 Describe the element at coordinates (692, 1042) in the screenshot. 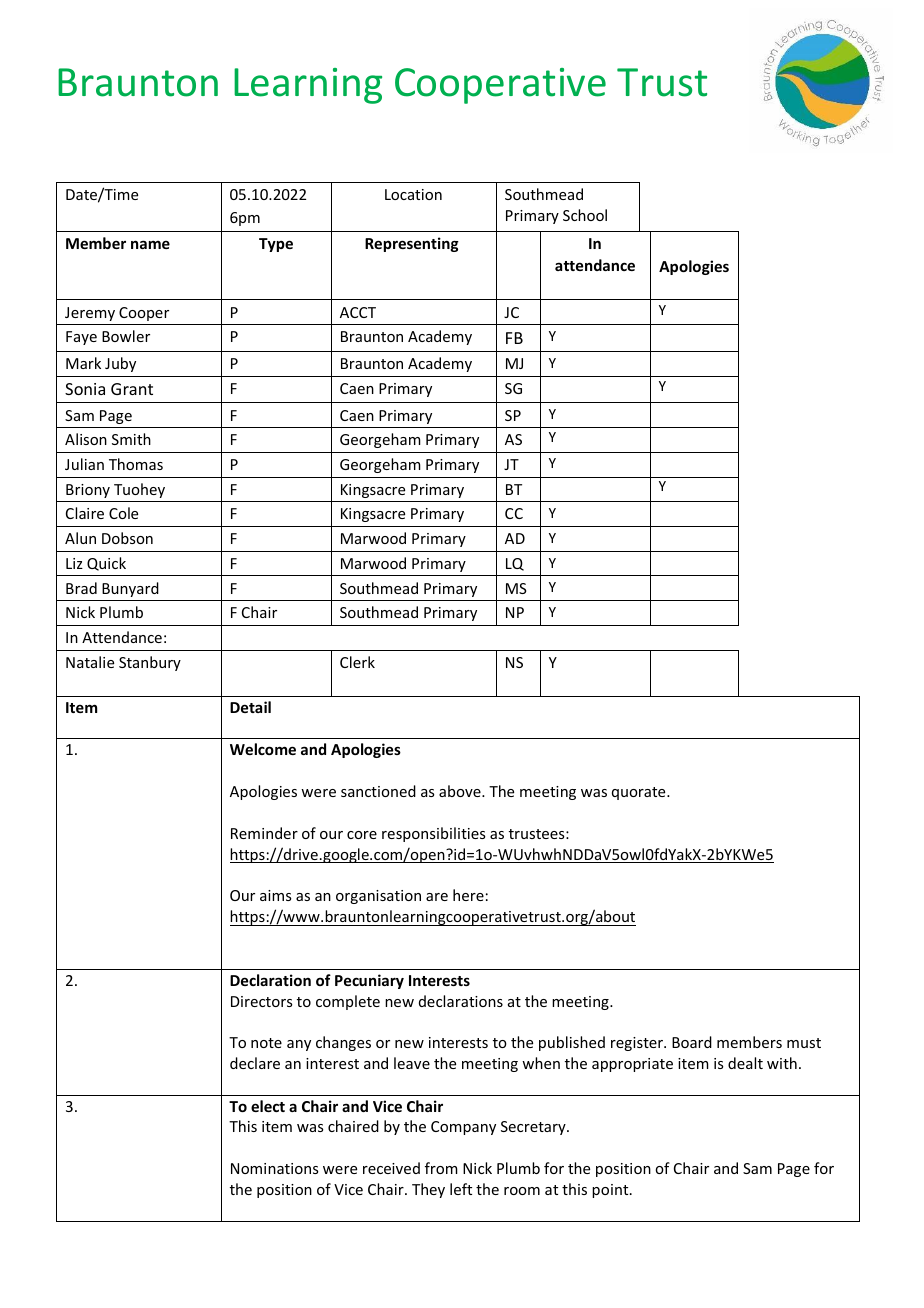

I see `Board` at that location.
